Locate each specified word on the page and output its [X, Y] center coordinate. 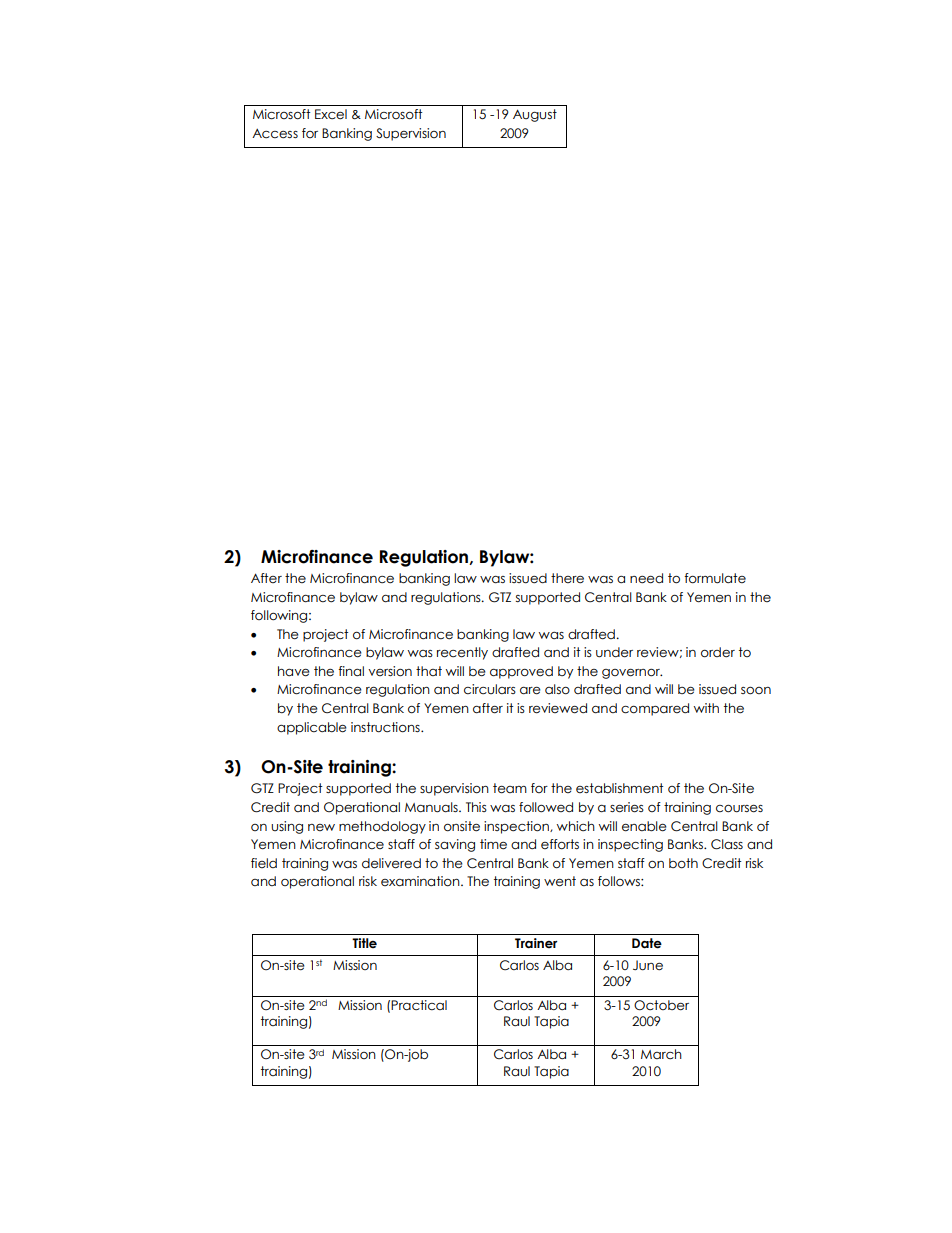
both [683, 863]
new [321, 827]
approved [521, 672]
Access [275, 134]
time [493, 844]
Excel [331, 114]
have [294, 671]
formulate [715, 578]
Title [364, 943]
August [535, 115]
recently [462, 653]
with [706, 708]
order [718, 652]
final [351, 671]
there [567, 578]
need [646, 578]
